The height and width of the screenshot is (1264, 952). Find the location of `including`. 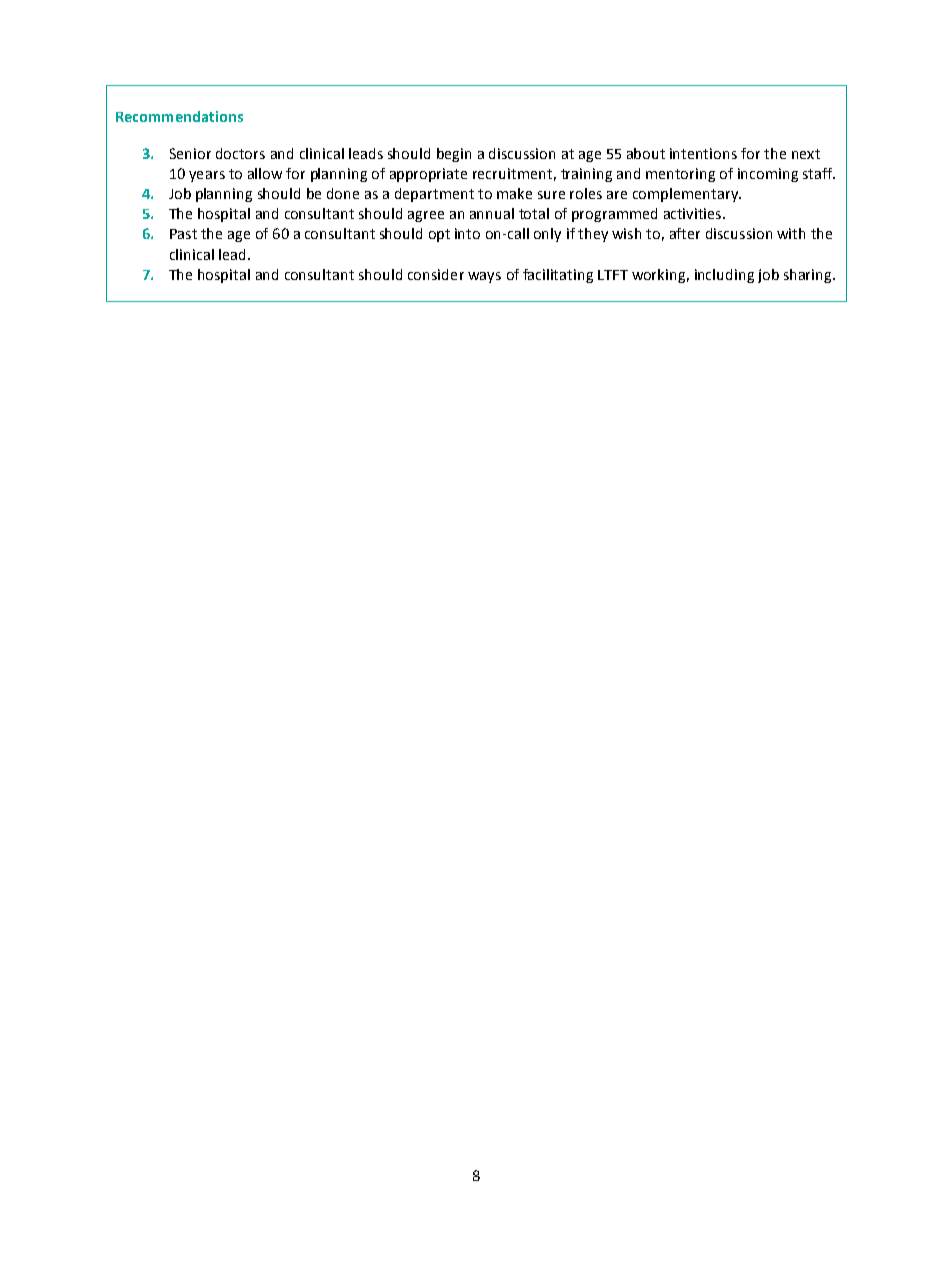

including is located at coordinates (724, 276).
